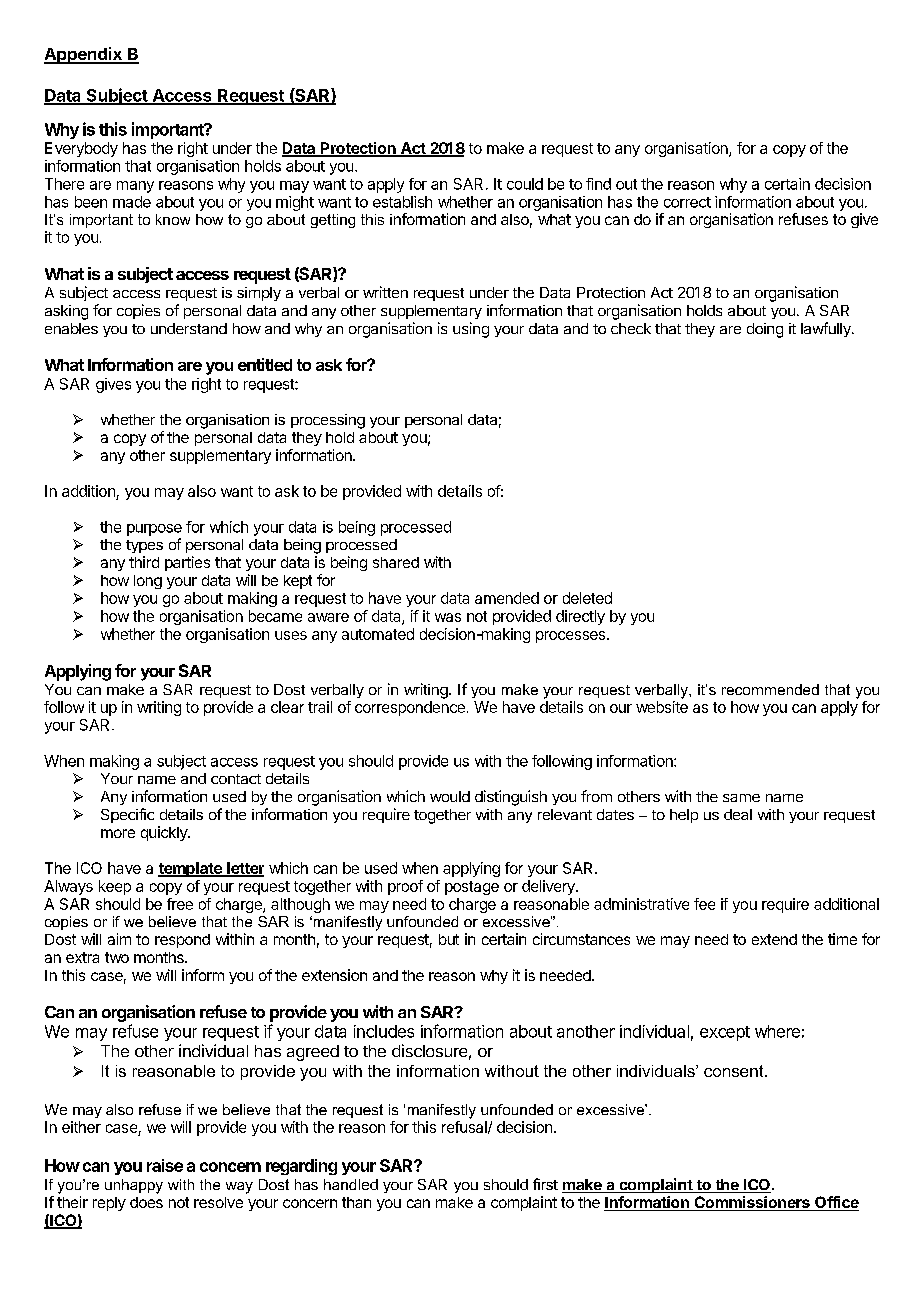 This image has width=924, height=1308. Describe the element at coordinates (180, 904) in the image. I see `free` at that location.
